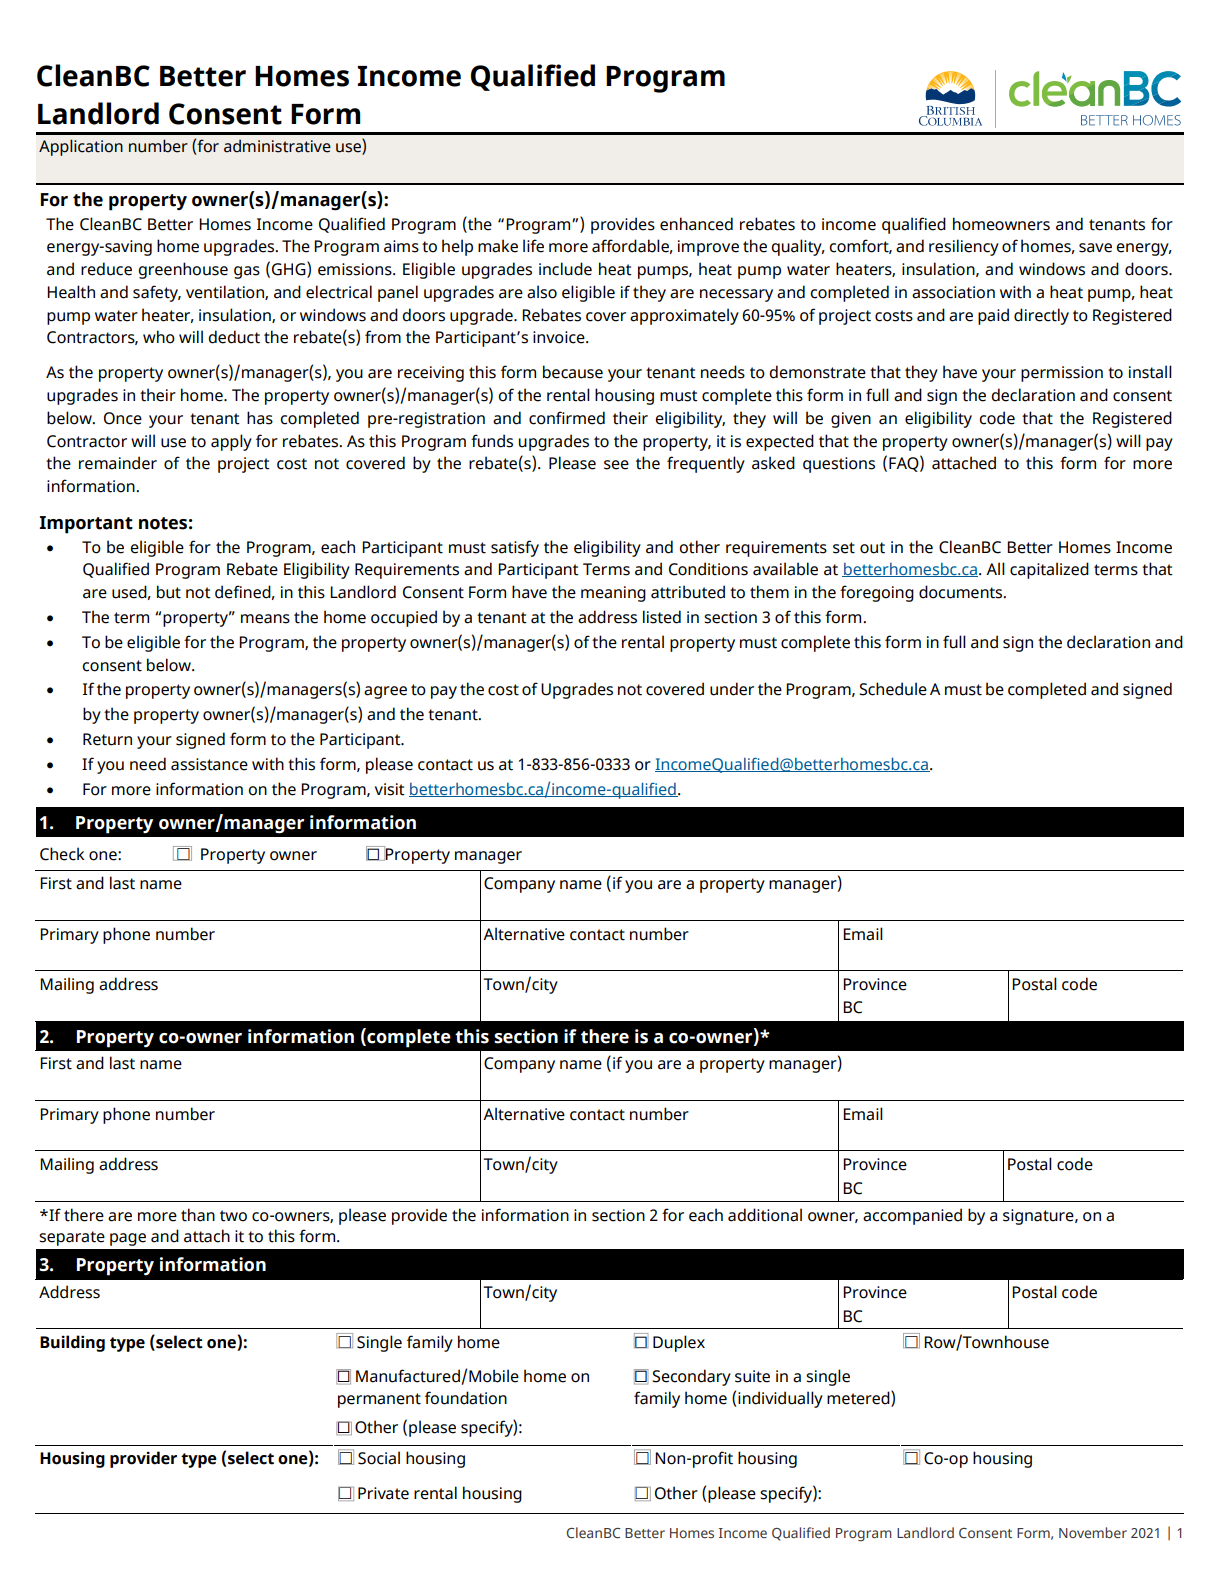 This screenshot has height=1578, width=1220. Describe the element at coordinates (962, 592) in the screenshot. I see `documents` at that location.
